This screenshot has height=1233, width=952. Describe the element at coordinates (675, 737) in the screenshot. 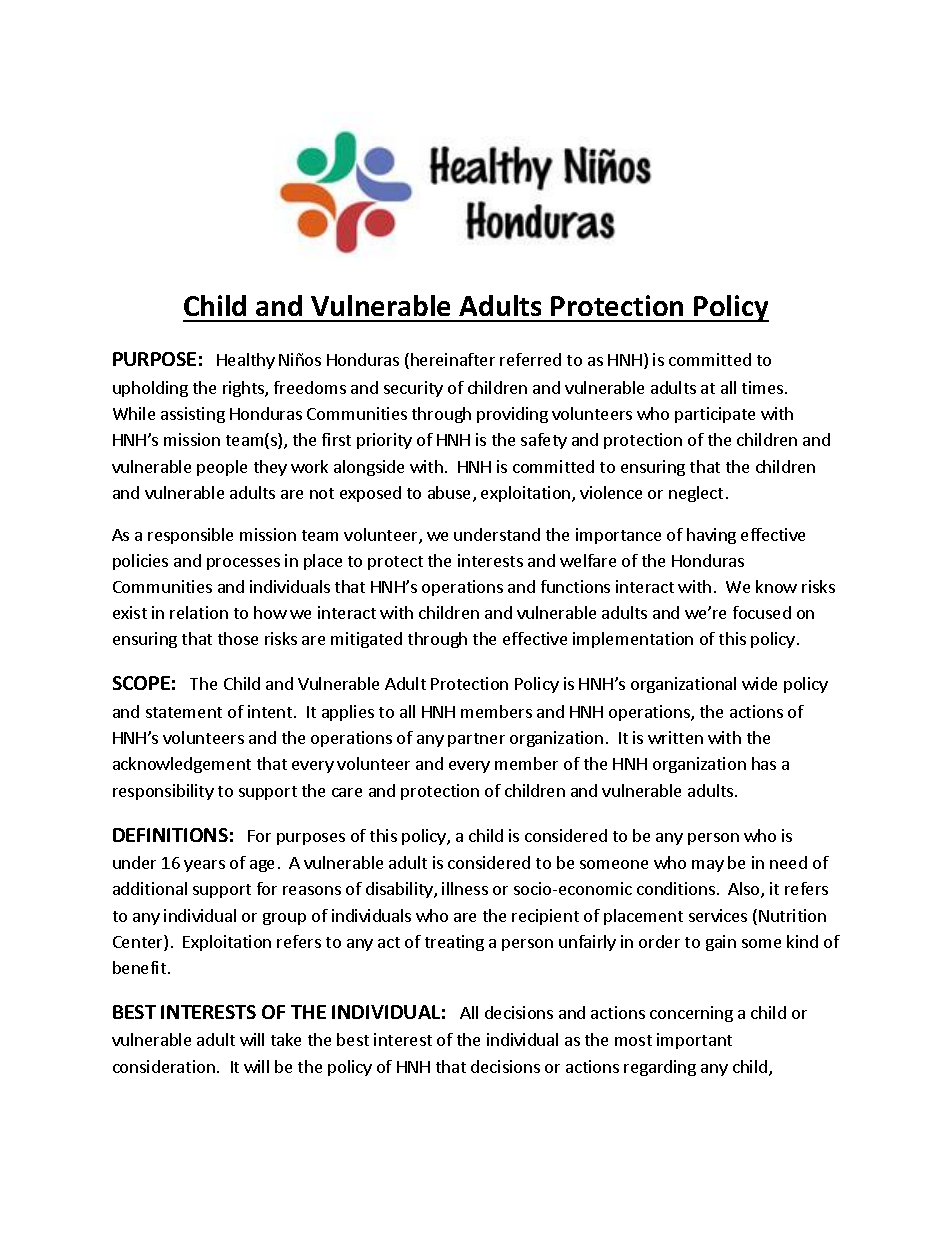

I see `written` at that location.
